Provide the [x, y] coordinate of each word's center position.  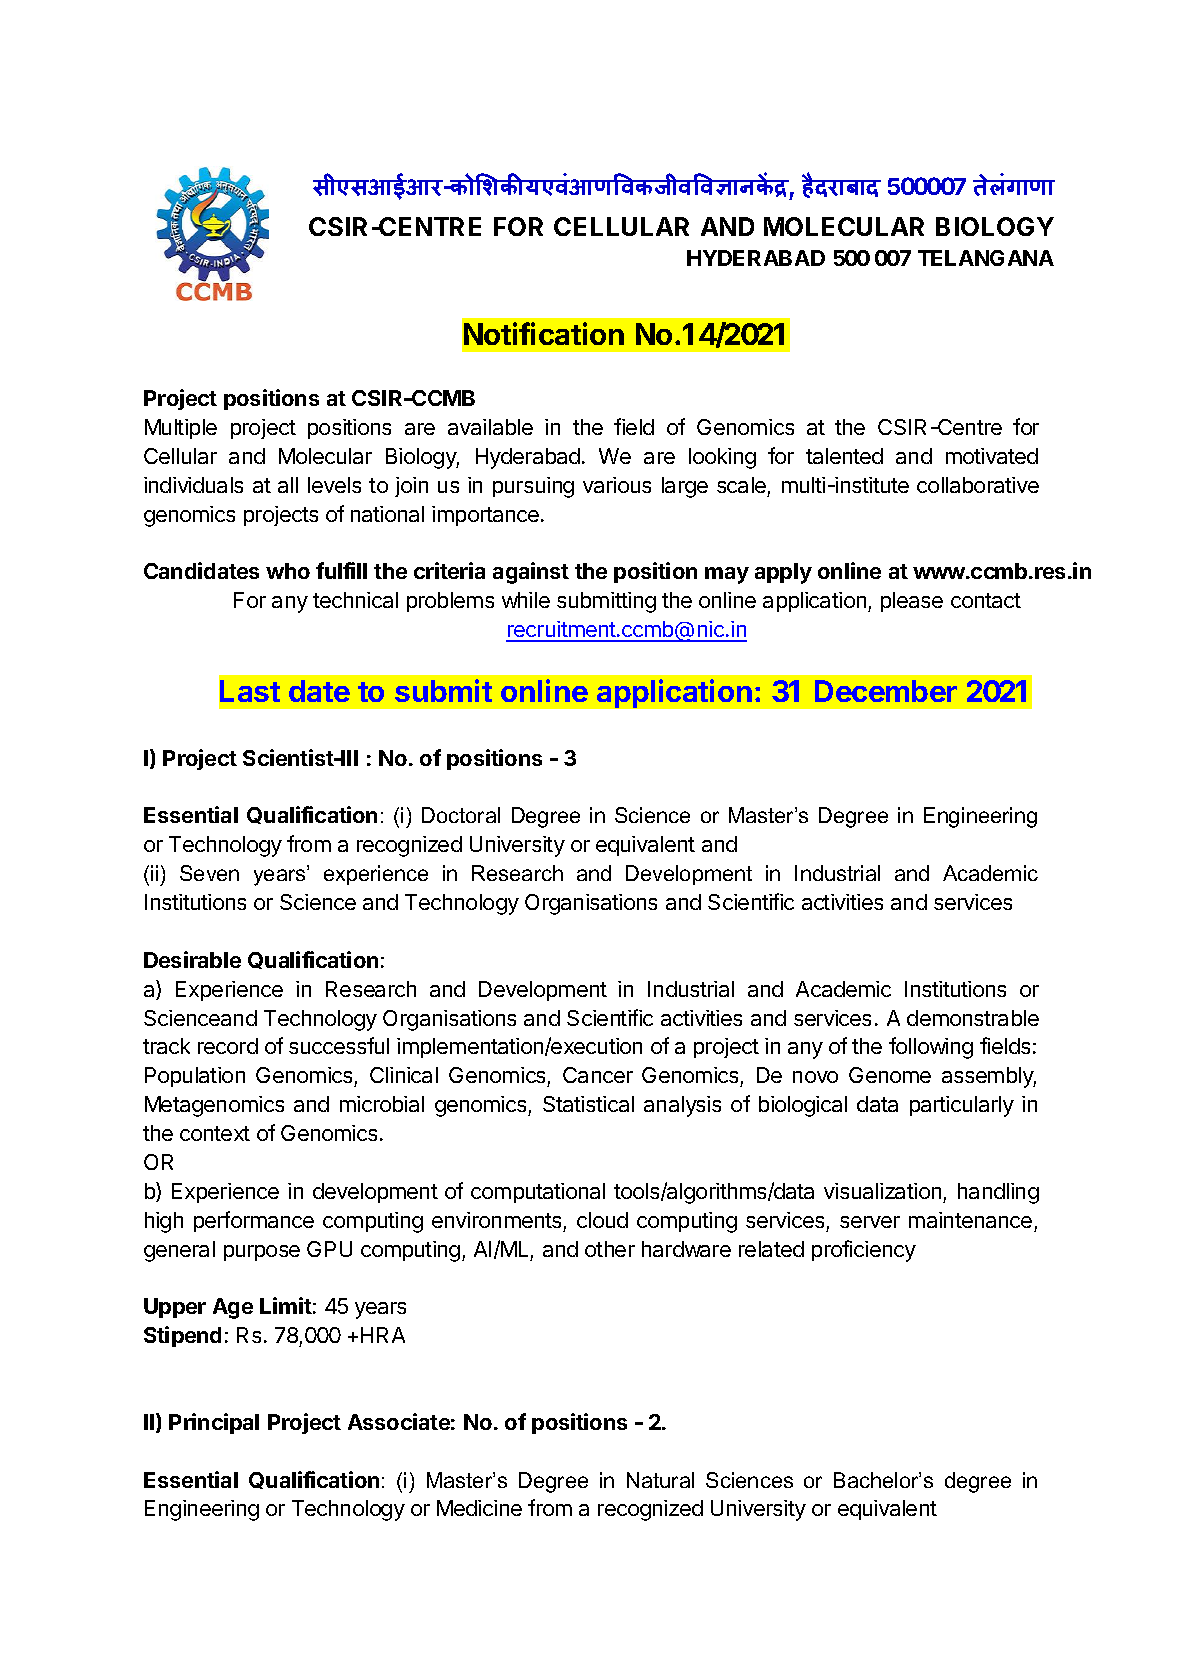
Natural [660, 1480]
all [288, 485]
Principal [214, 1423]
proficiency [864, 1251]
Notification [544, 333]
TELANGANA [986, 258]
